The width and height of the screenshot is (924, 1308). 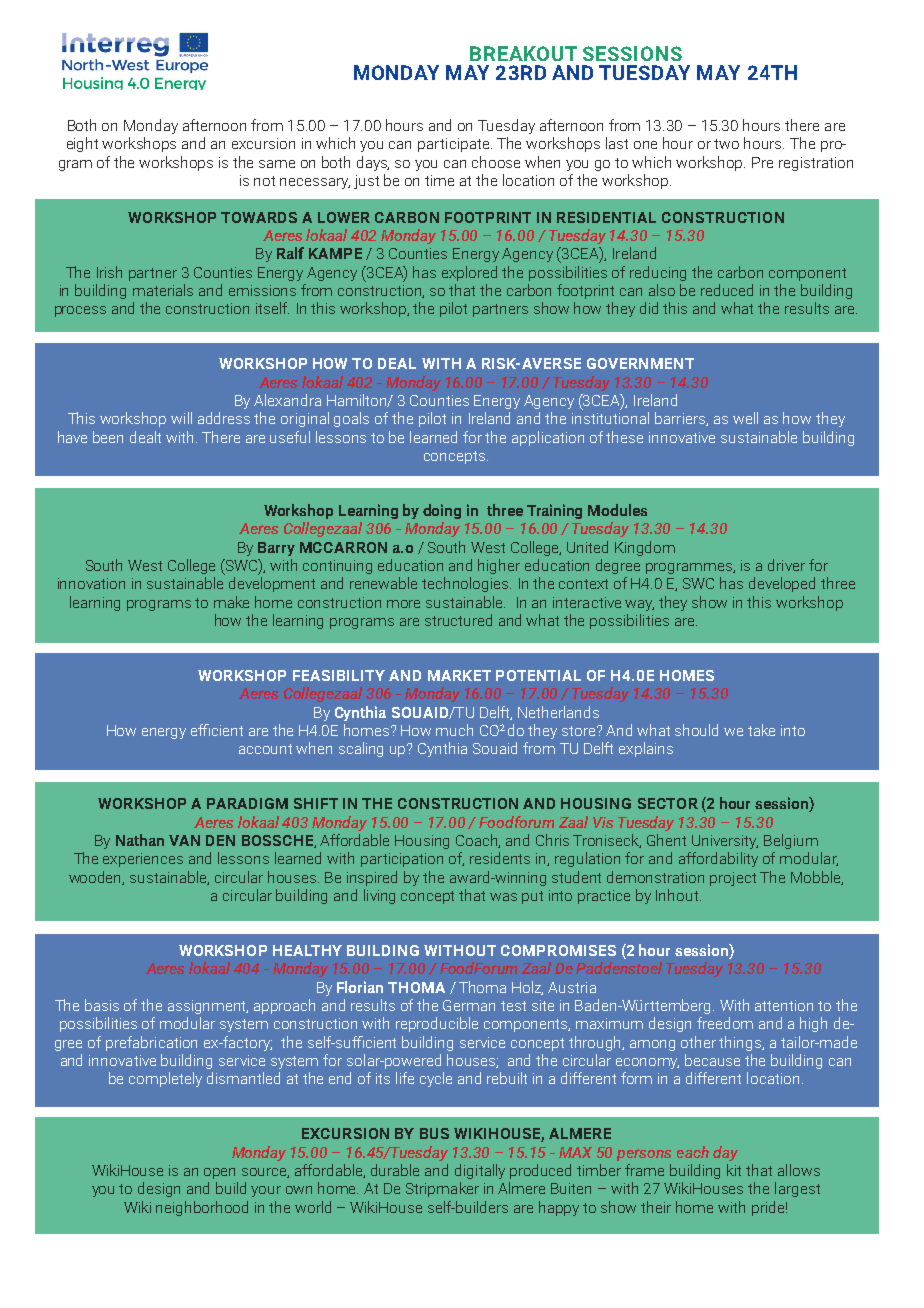 I want to click on digitally, so click(x=480, y=1171).
